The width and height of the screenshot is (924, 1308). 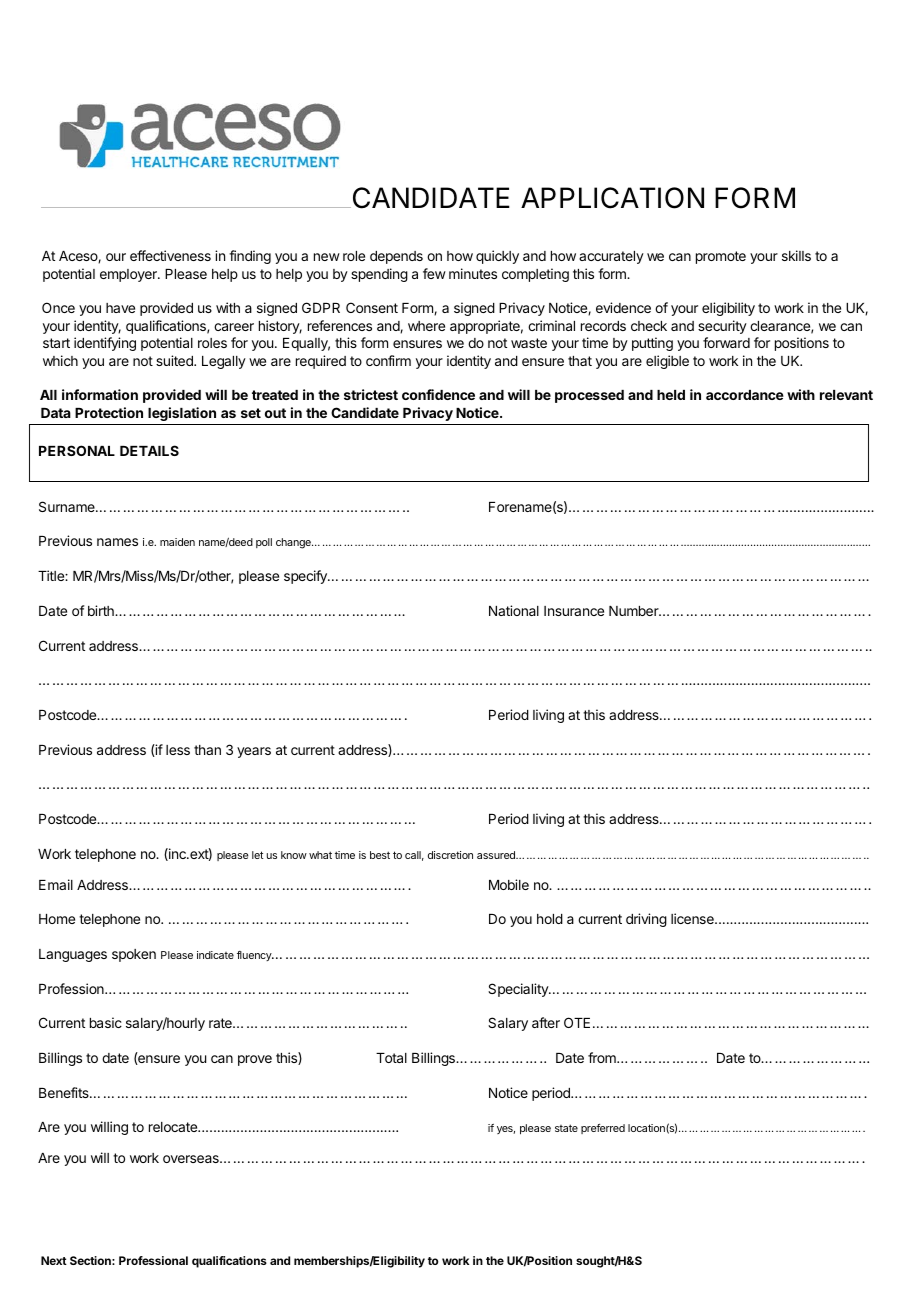 What do you see at coordinates (693, 918) in the screenshot?
I see `license` at bounding box center [693, 918].
